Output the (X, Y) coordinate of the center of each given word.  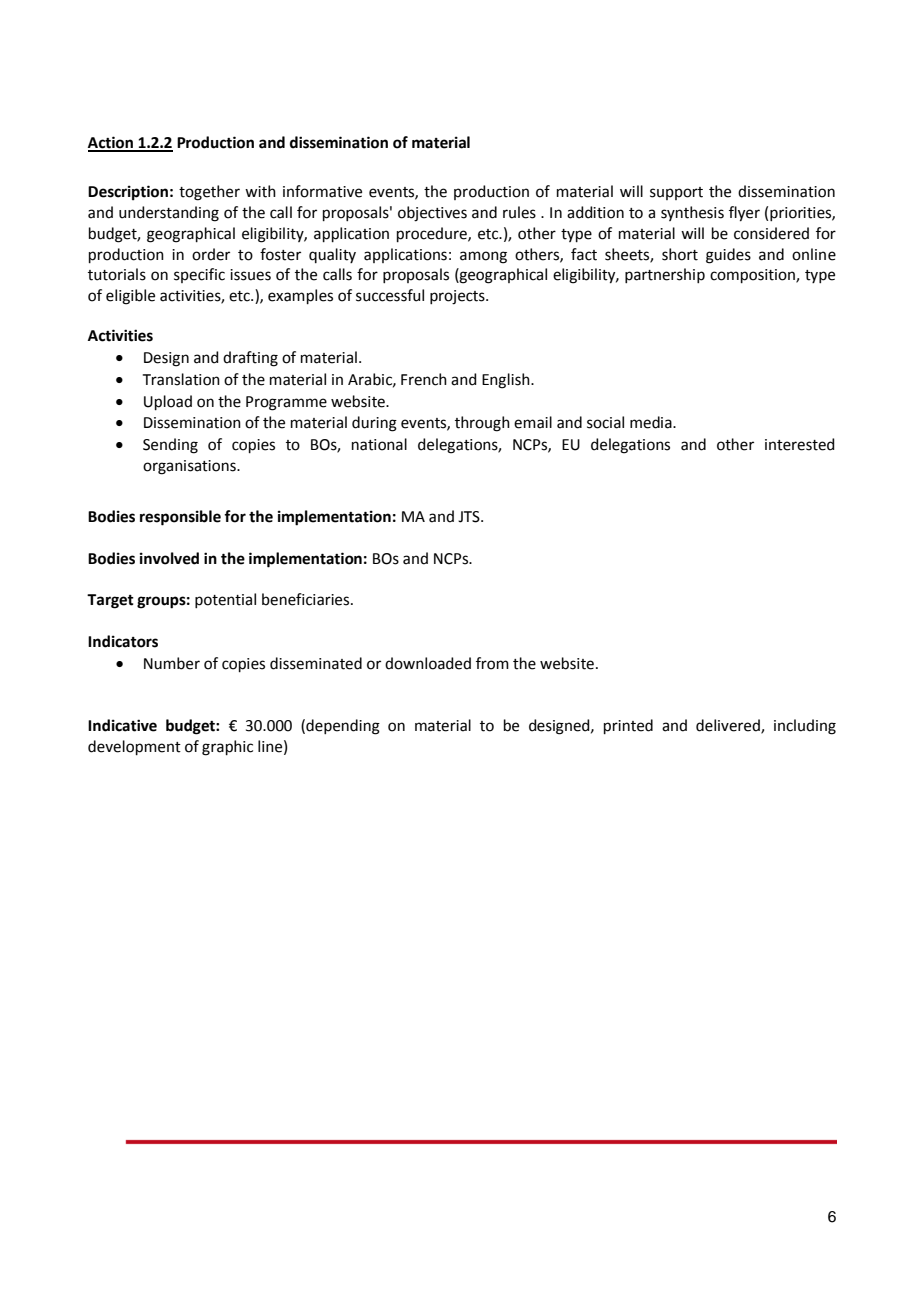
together (209, 193)
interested (800, 444)
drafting (250, 359)
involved (169, 558)
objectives (432, 214)
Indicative (122, 725)
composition (753, 276)
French (424, 379)
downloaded (428, 663)
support (676, 193)
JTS (470, 517)
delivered (729, 726)
